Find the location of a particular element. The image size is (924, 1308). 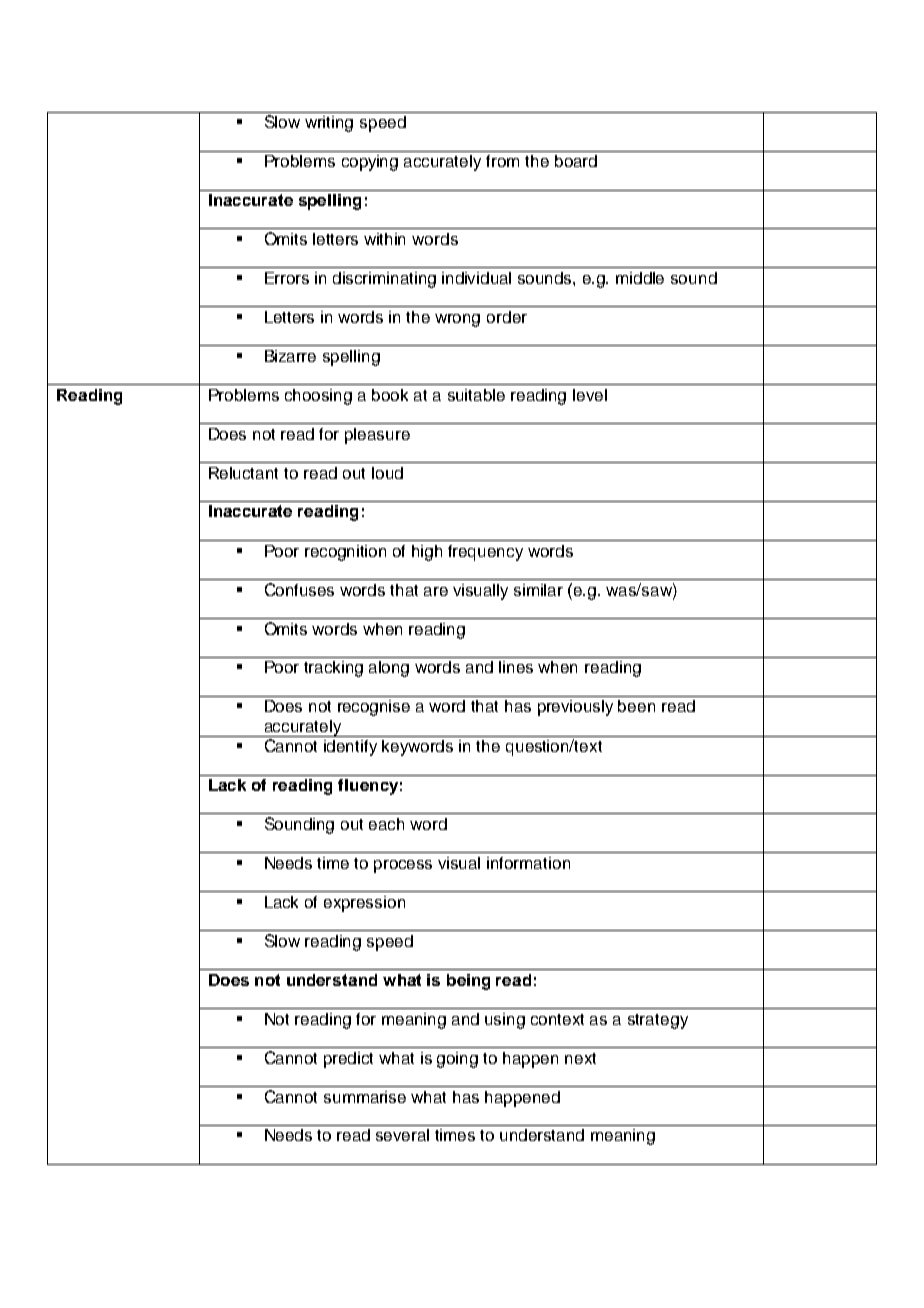

next is located at coordinates (580, 1058).
